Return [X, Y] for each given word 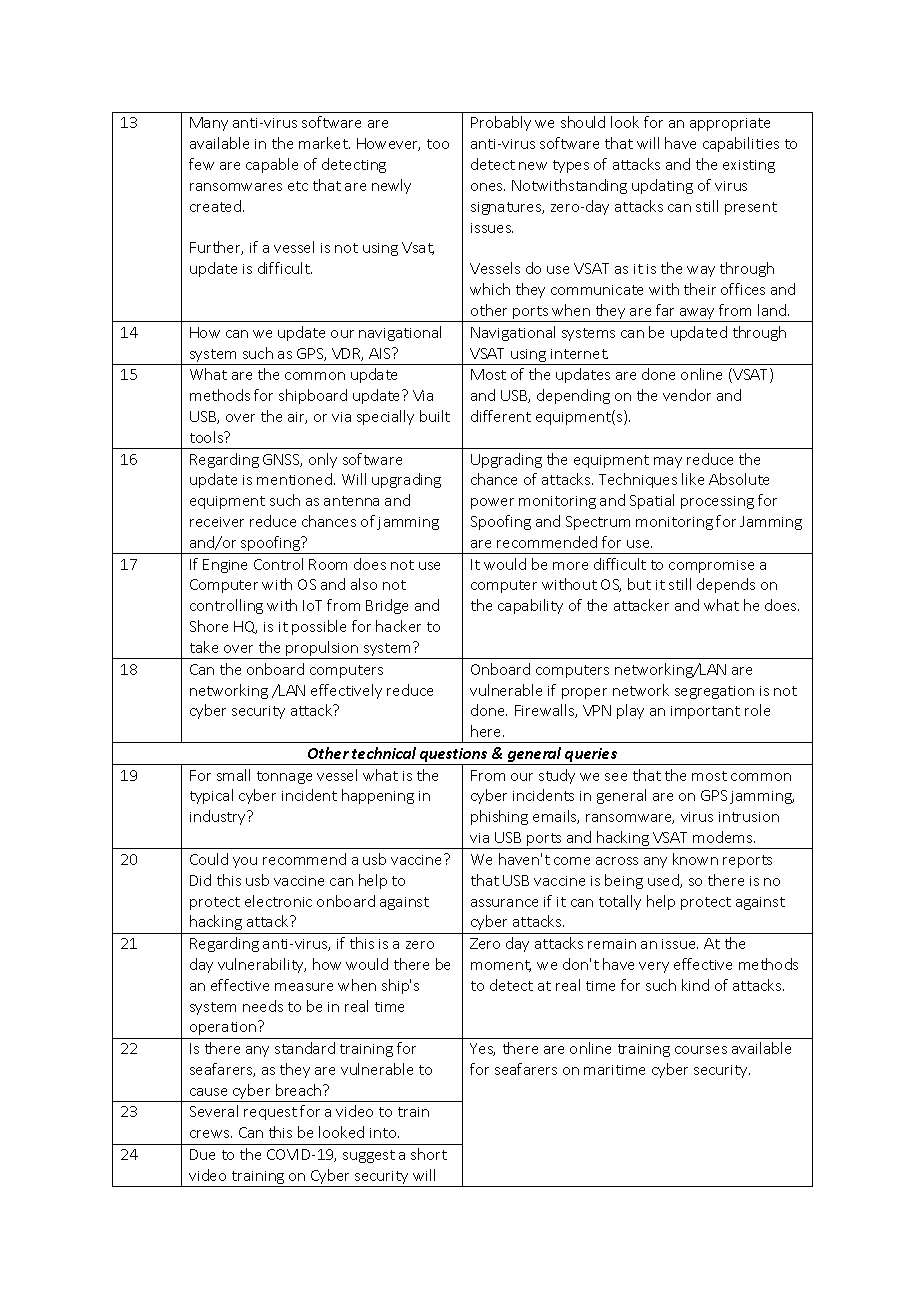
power [492, 503]
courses [701, 1050]
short [429, 1154]
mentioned [294, 479]
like [693, 479]
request [270, 1113]
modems [724, 837]
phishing [499, 817]
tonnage [284, 777]
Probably [501, 123]
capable [272, 165]
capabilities [741, 144]
